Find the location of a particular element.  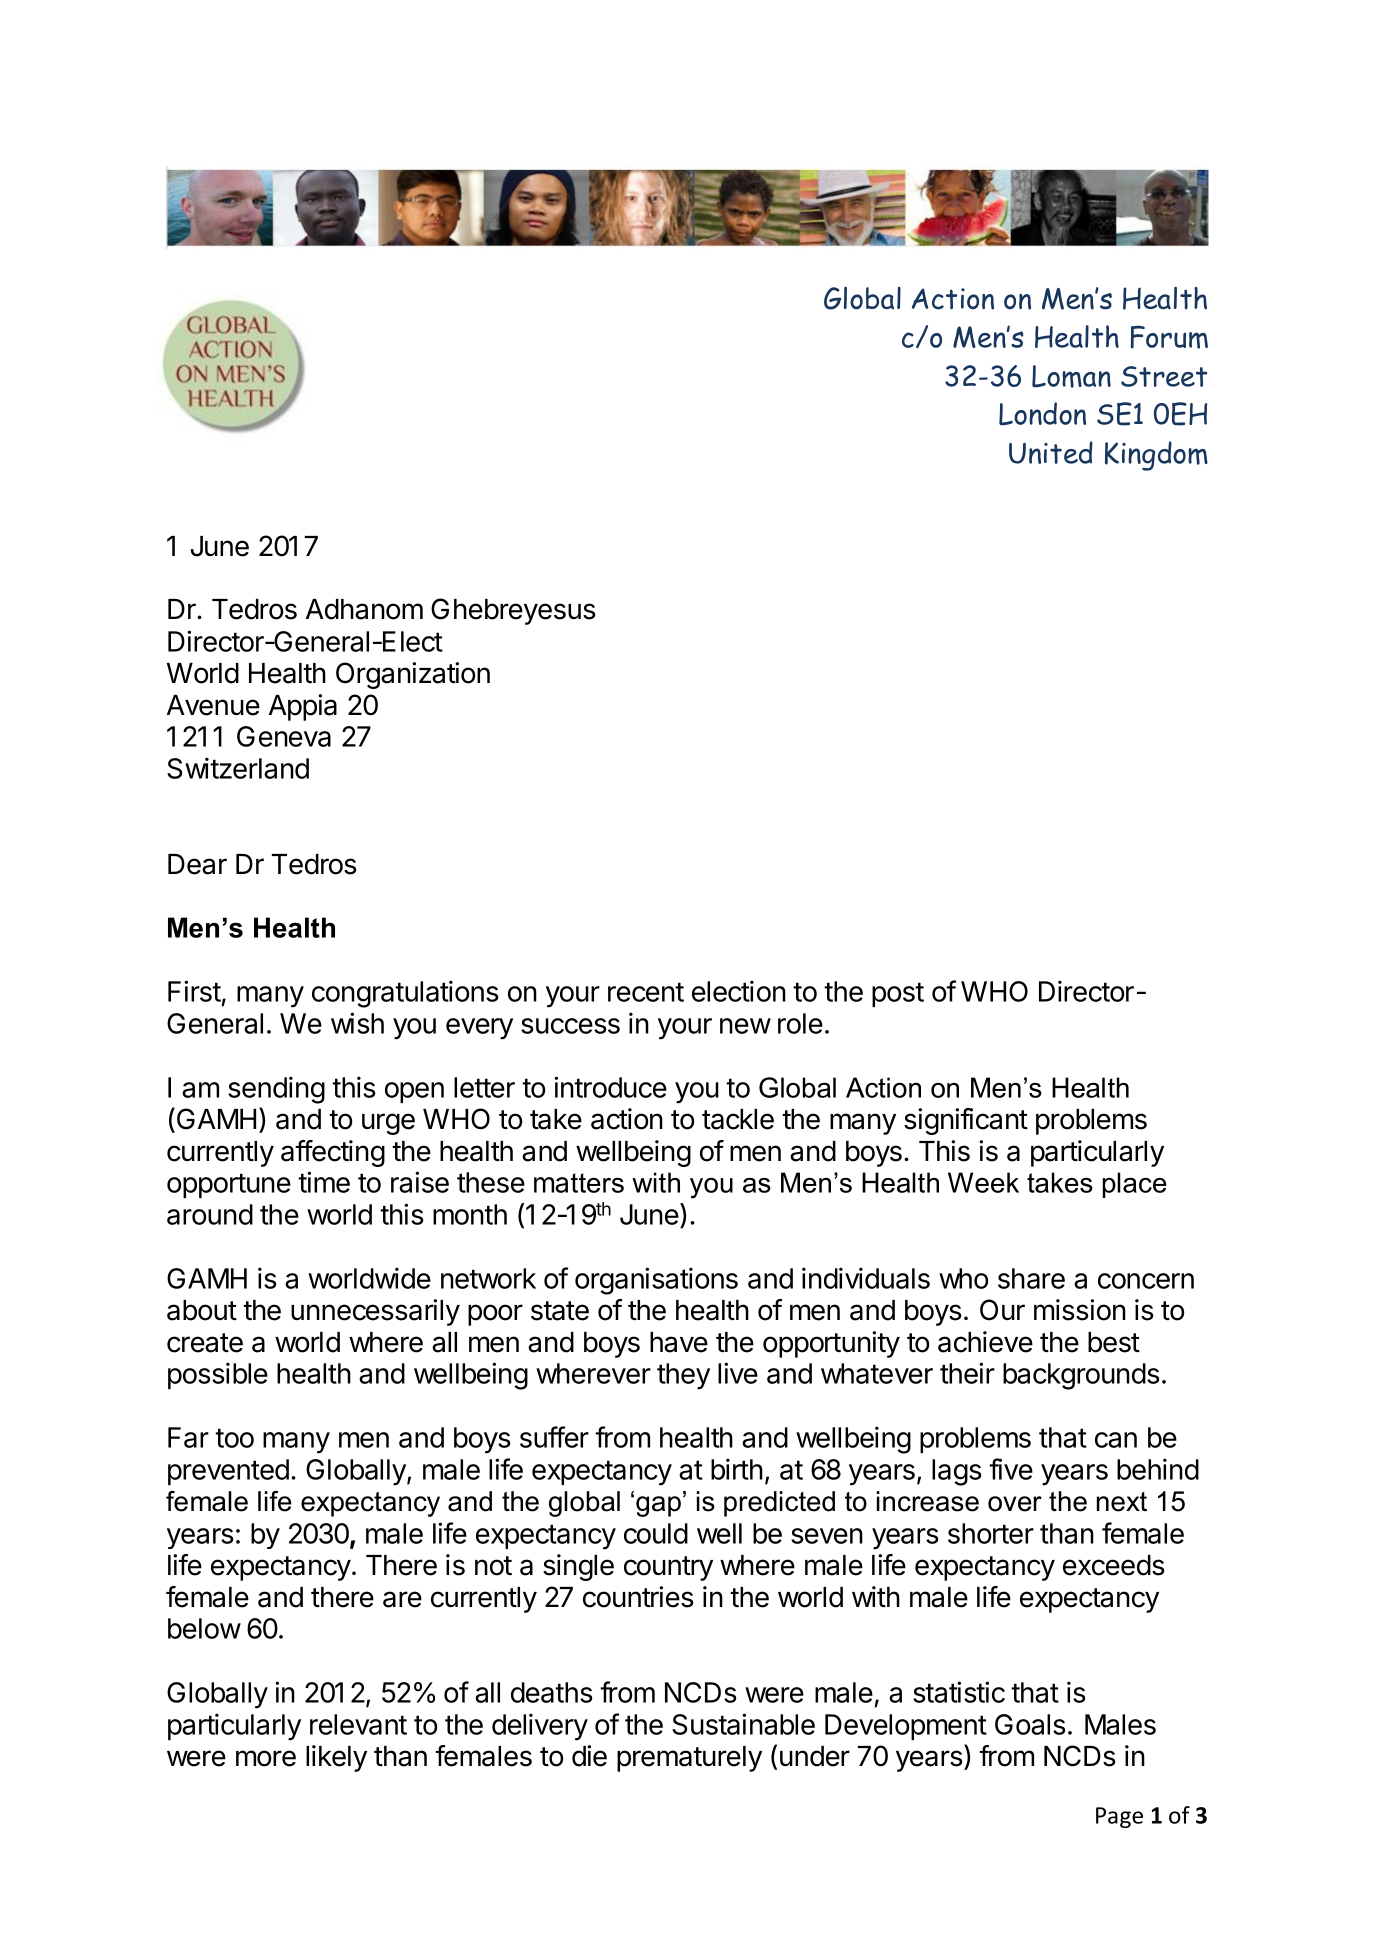

significant is located at coordinates (966, 1121).
